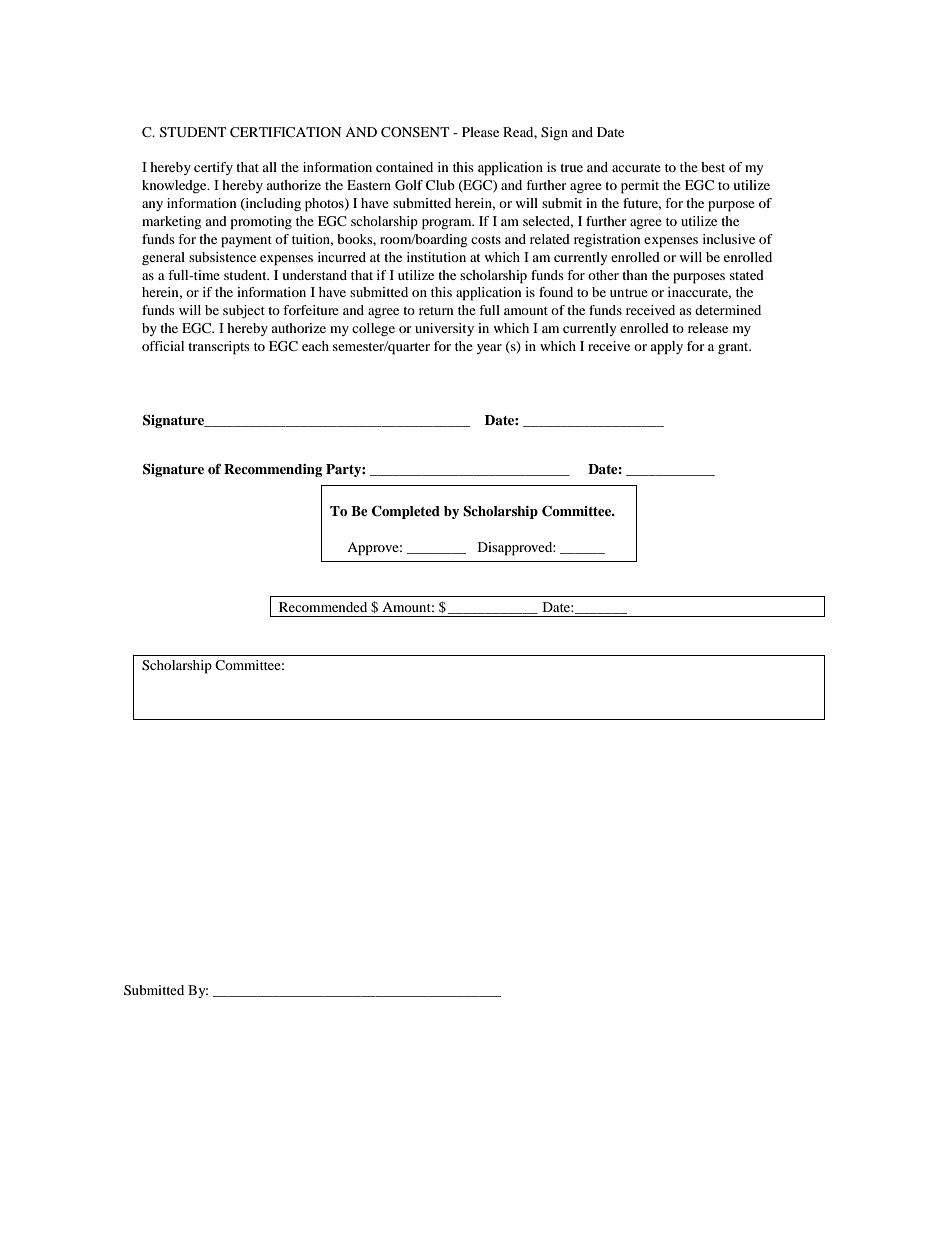  What do you see at coordinates (406, 512) in the image?
I see `Completed` at bounding box center [406, 512].
